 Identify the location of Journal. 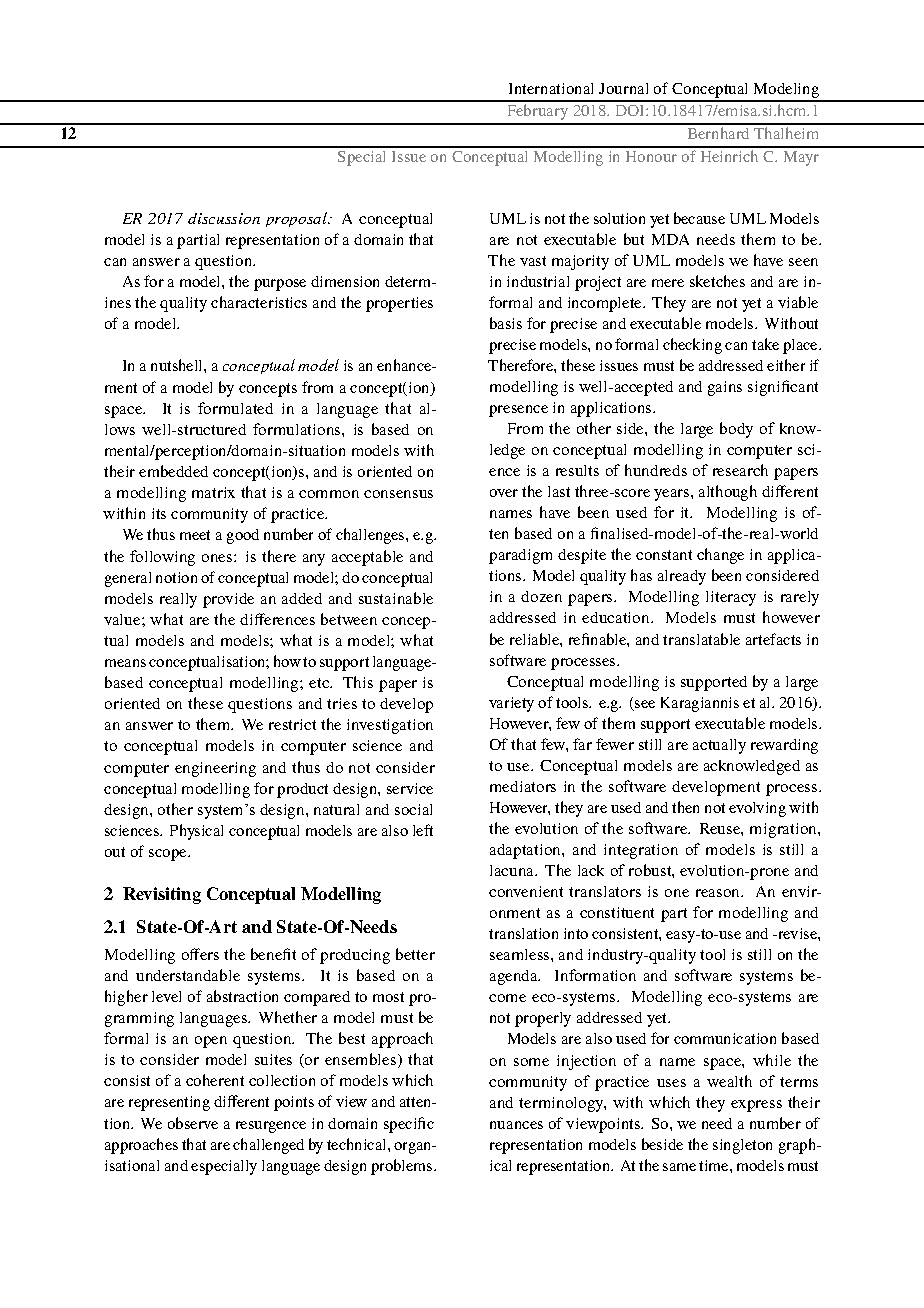
(623, 88).
